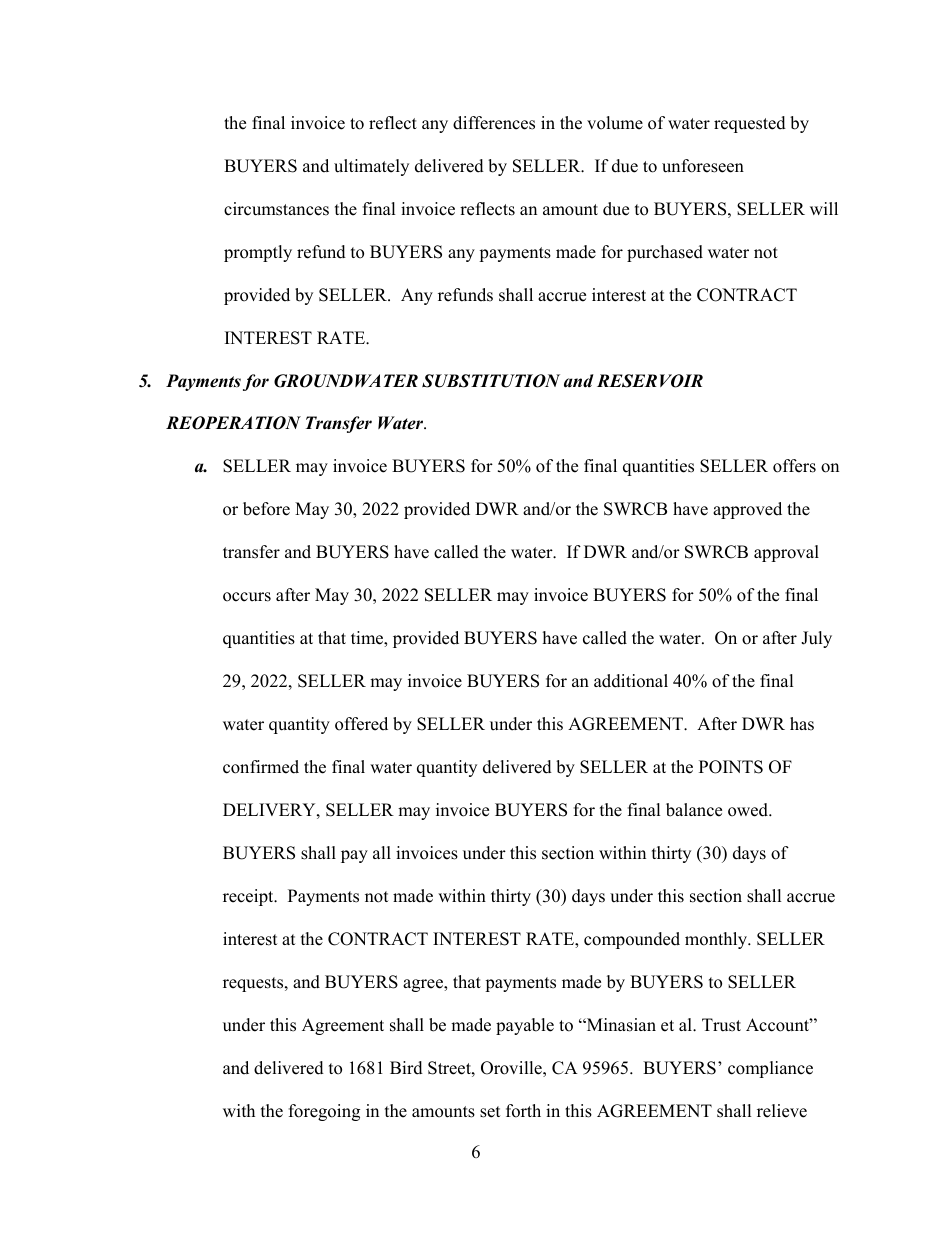 This document has height=1233, width=952. Describe the element at coordinates (266, 509) in the document. I see `before` at that location.
